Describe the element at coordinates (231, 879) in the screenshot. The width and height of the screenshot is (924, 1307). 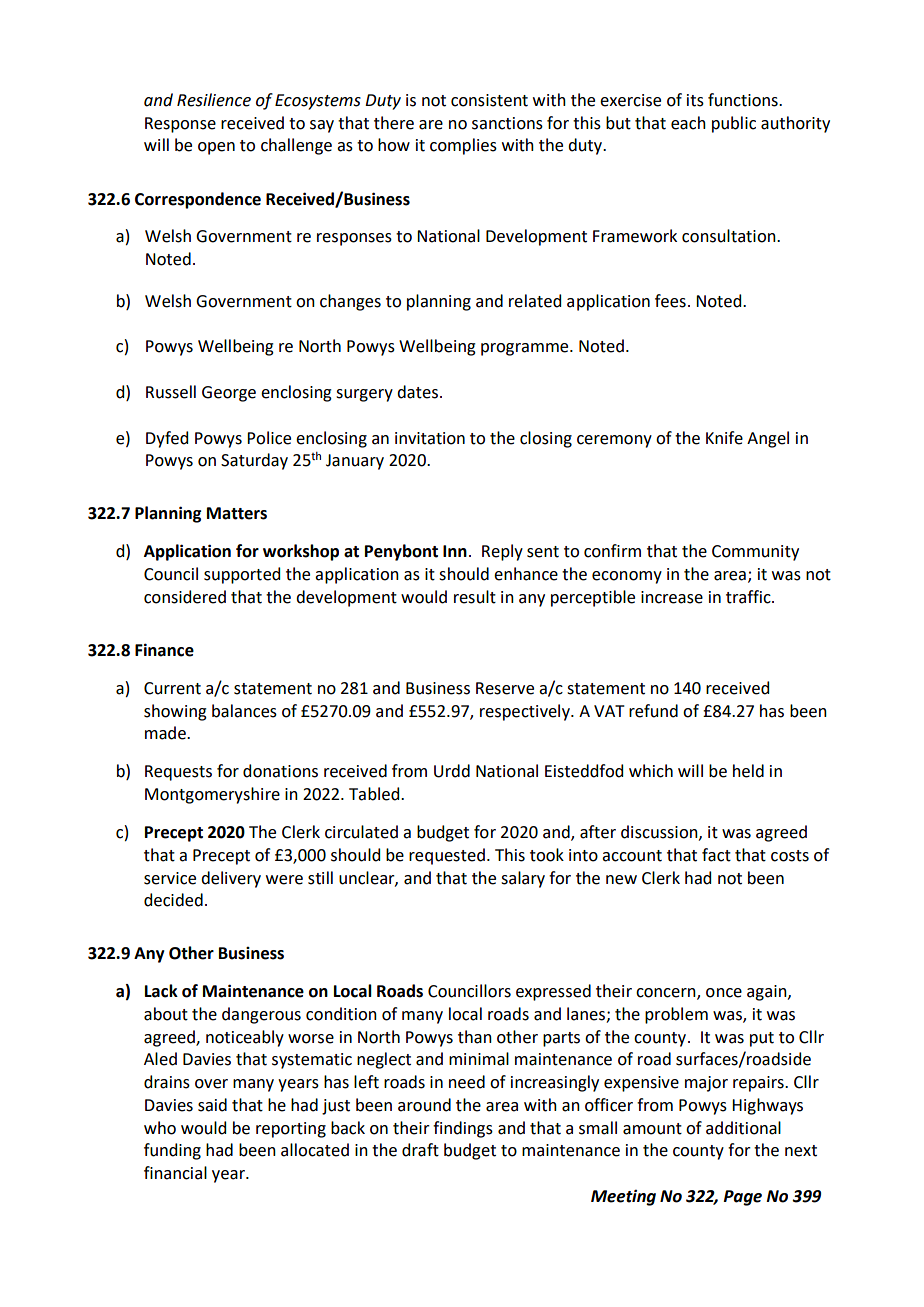
I see `delivery` at that location.
